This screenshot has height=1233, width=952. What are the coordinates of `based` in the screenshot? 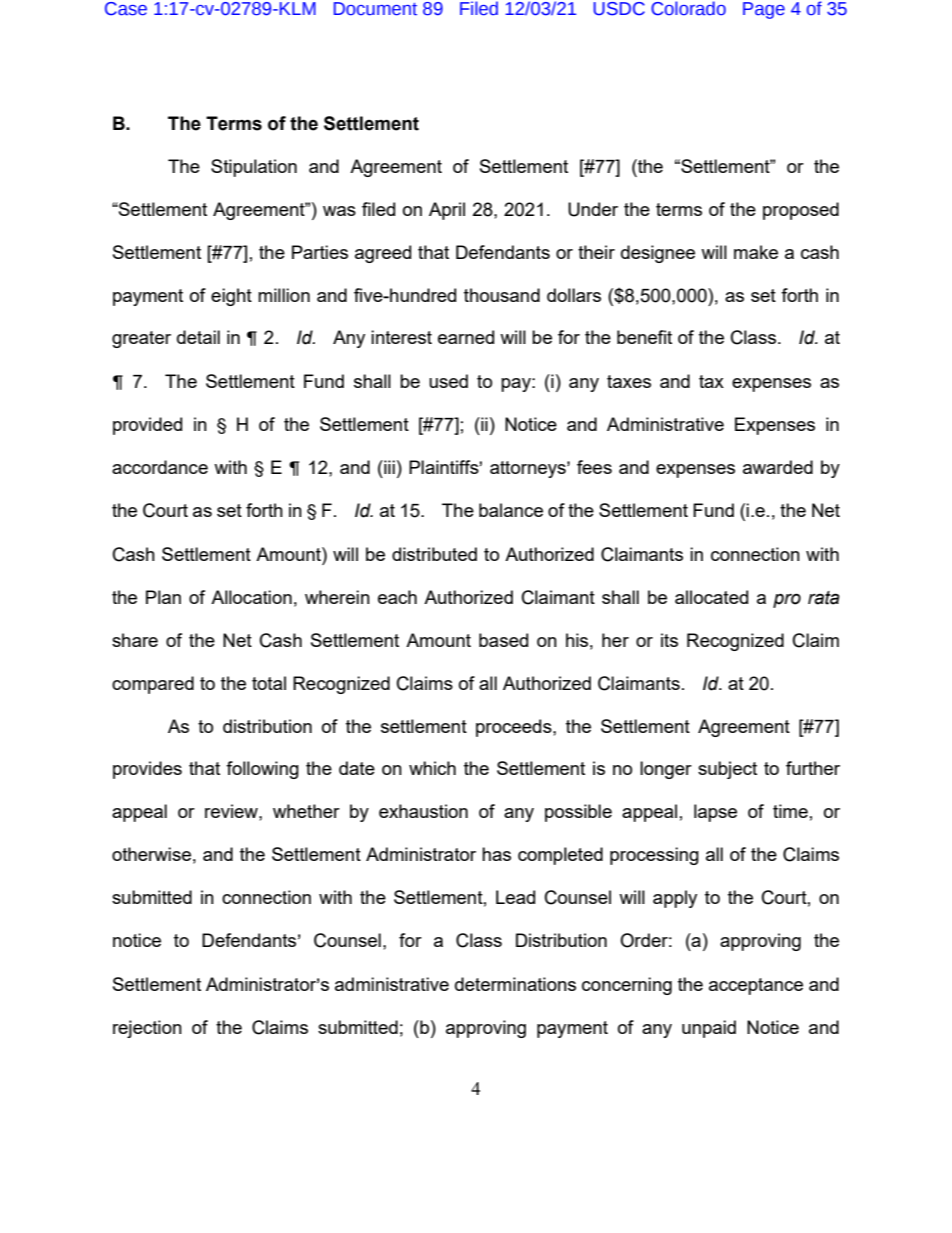 It's located at (503, 640).
